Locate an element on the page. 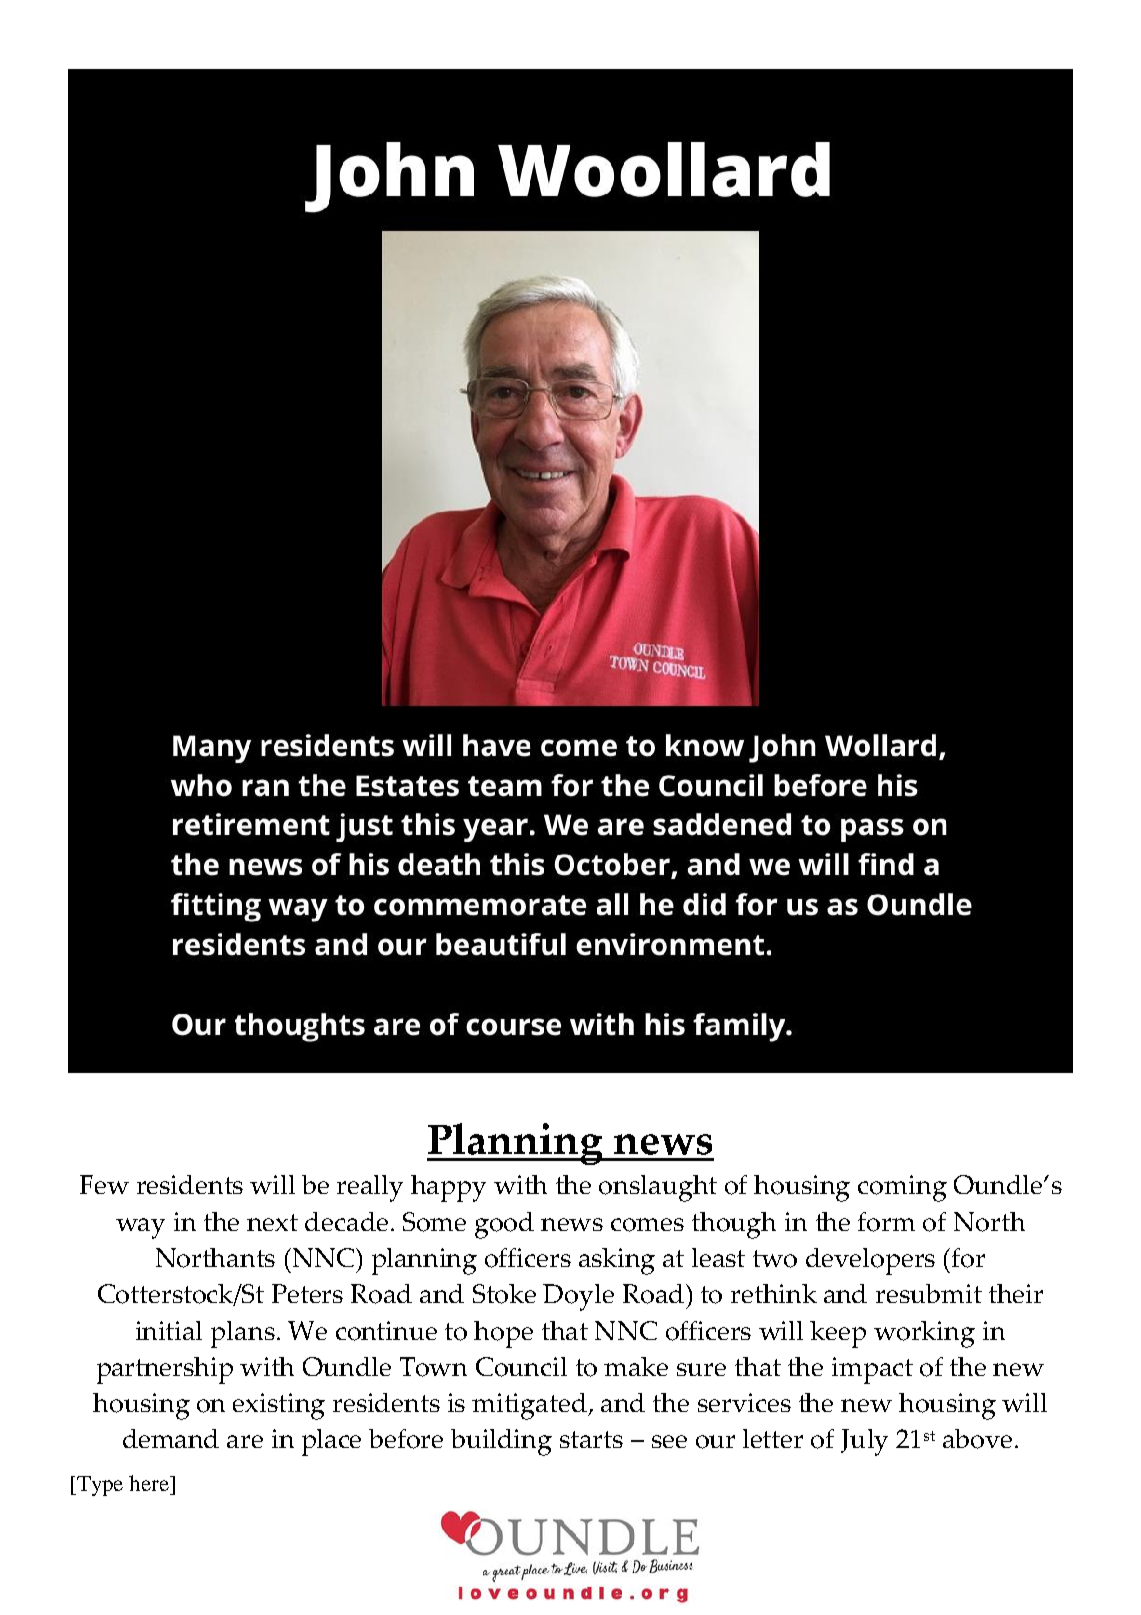  July is located at coordinates (864, 1442).
